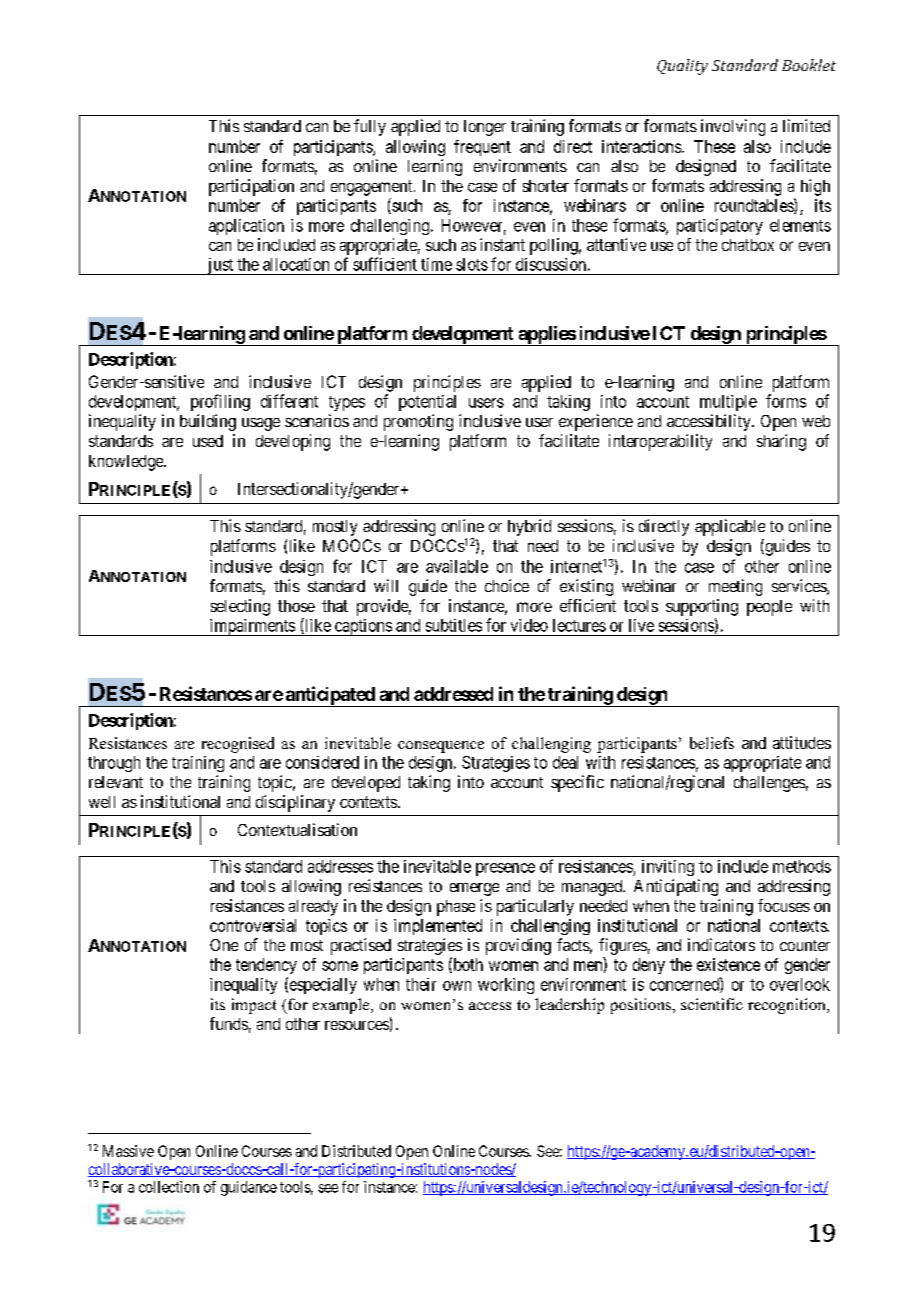 This page has height=1308, width=924. What do you see at coordinates (676, 887) in the page?
I see `Anticipating` at bounding box center [676, 887].
